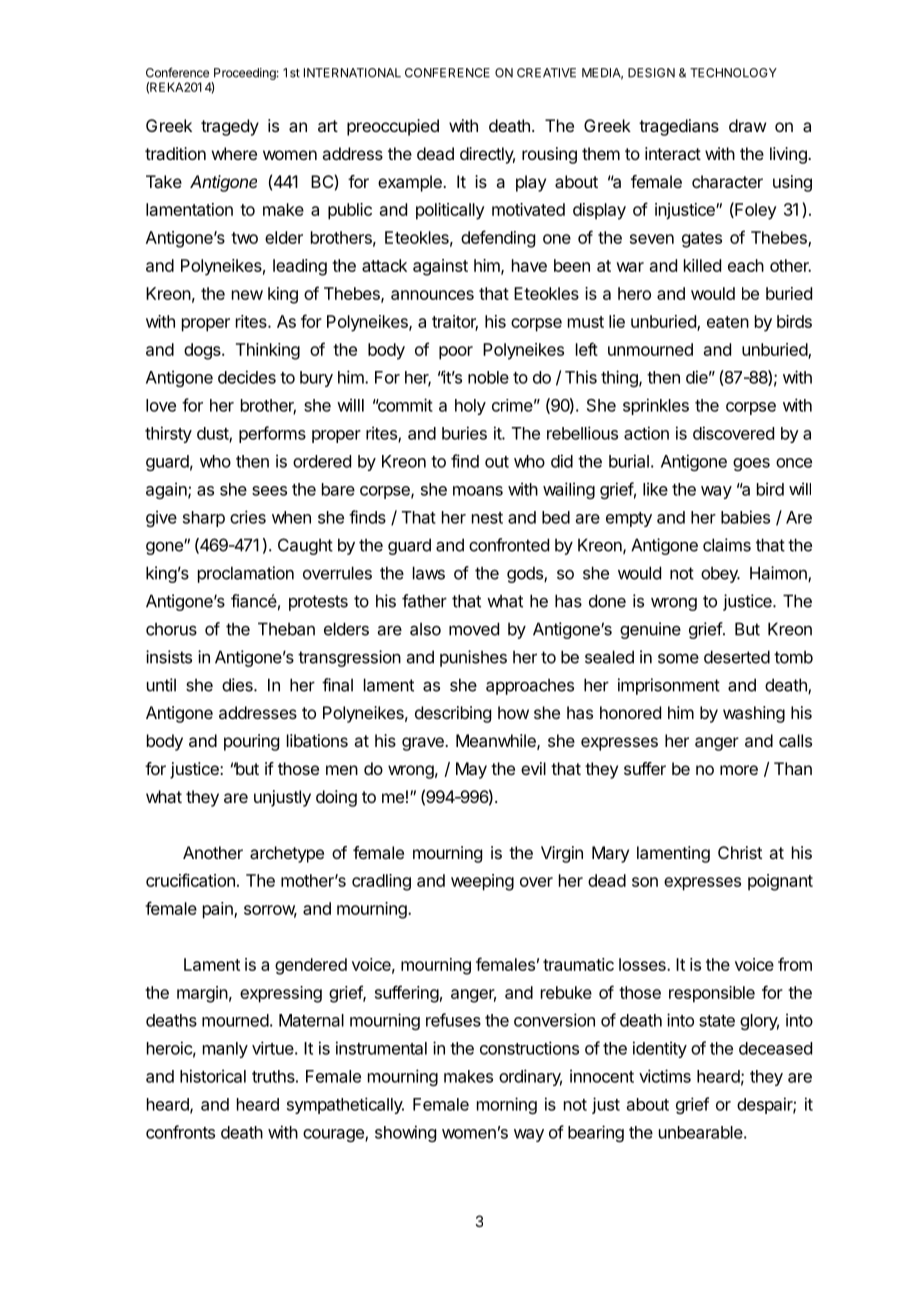 This screenshot has width=924, height=1308. What do you see at coordinates (213, 1076) in the screenshot?
I see `historical` at bounding box center [213, 1076].
